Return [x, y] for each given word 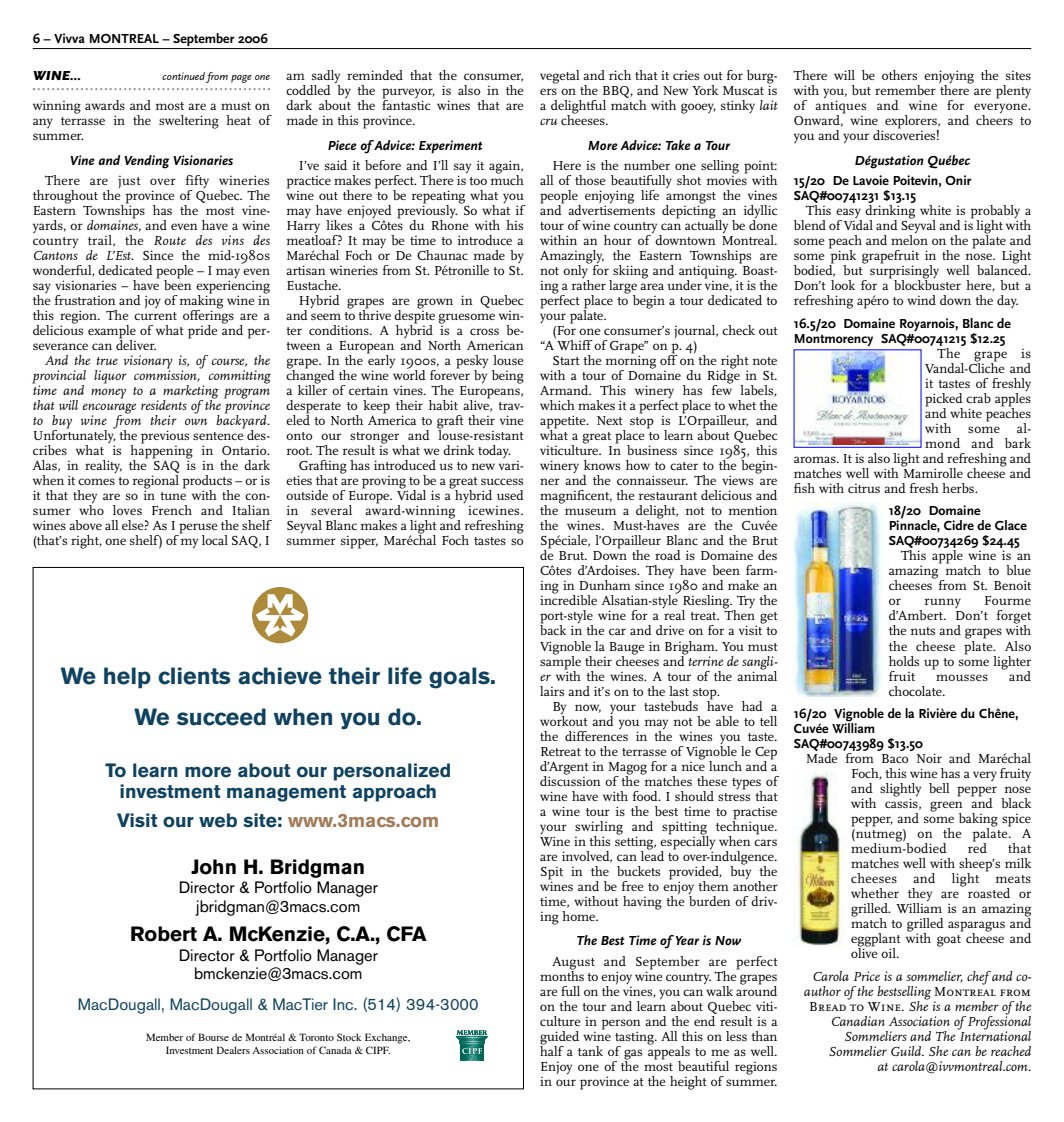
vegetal [560, 77]
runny [943, 603]
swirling [599, 829]
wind [921, 300]
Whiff [574, 344]
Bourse [213, 1037]
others [899, 75]
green [946, 807]
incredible [568, 599]
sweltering [189, 122]
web [218, 820]
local [215, 540]
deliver [136, 344]
